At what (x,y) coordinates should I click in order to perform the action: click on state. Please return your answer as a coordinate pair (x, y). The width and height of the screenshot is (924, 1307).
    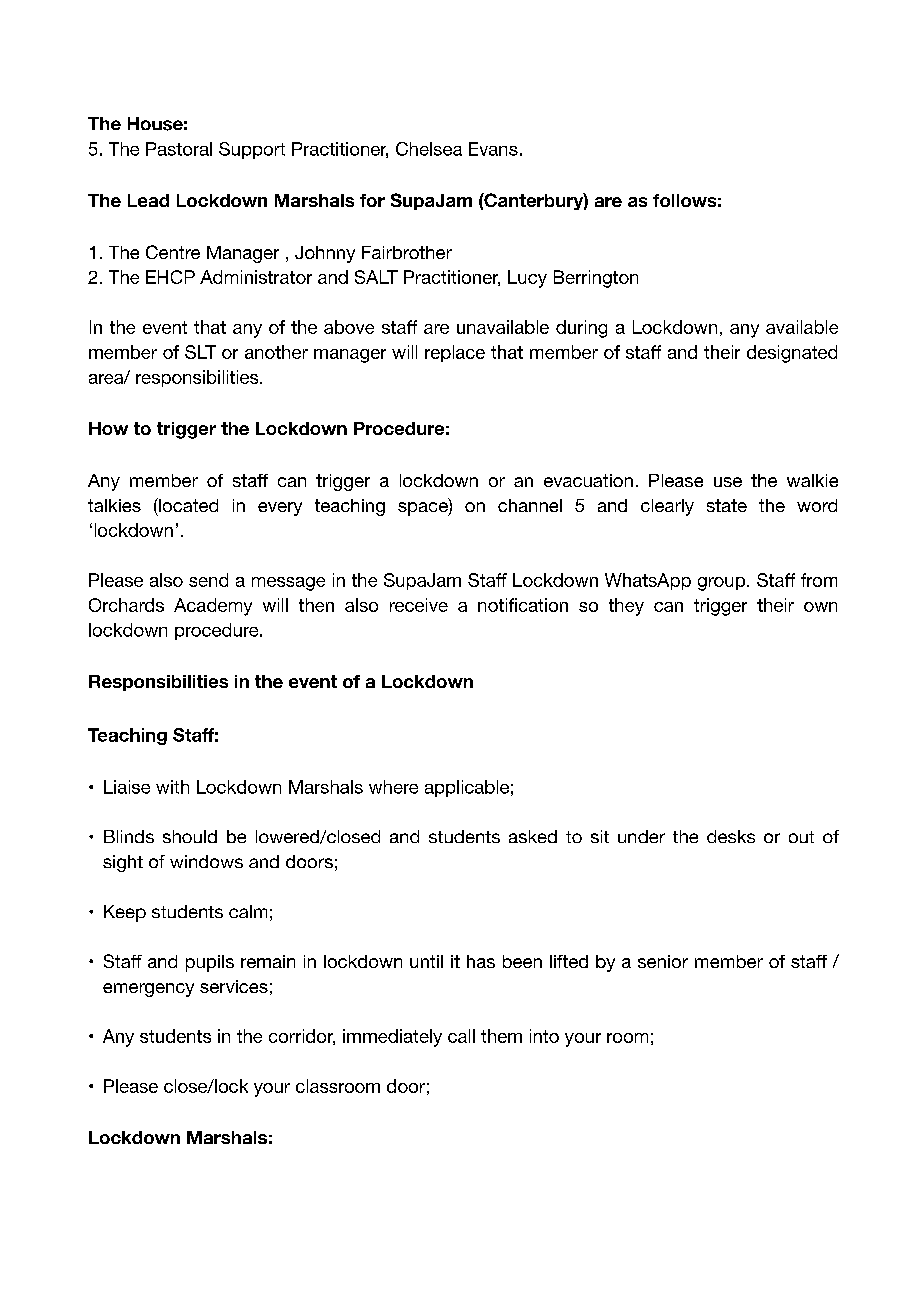
    Looking at the image, I should click on (727, 505).
